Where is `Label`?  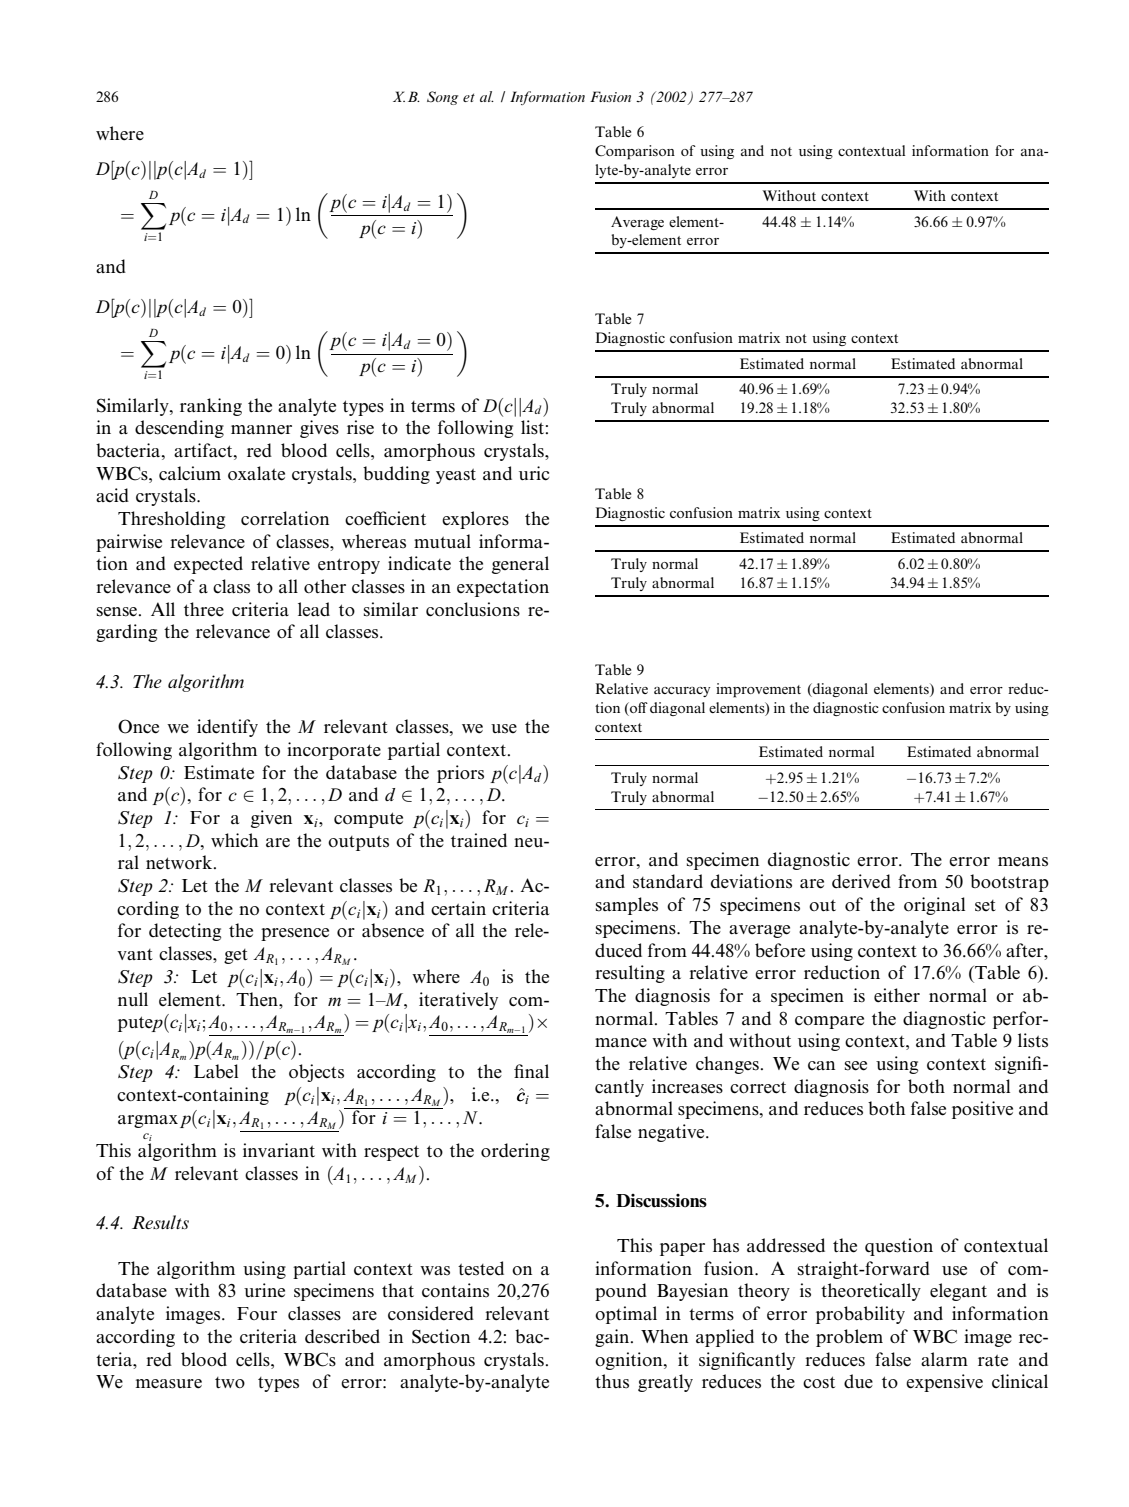
Label is located at coordinates (216, 1071).
